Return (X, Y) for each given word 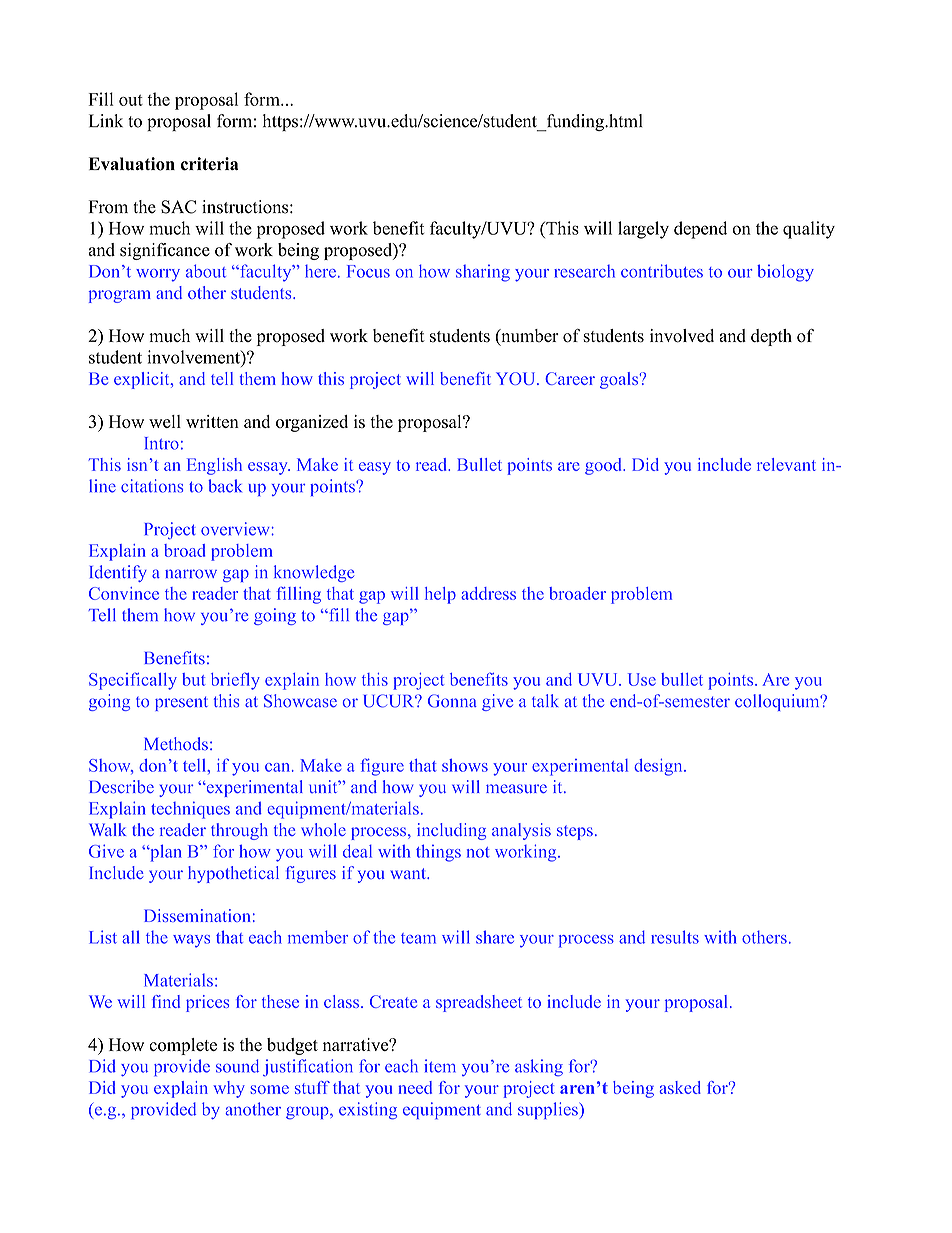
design (659, 767)
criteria (210, 164)
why (229, 1089)
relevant (786, 464)
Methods (176, 744)
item (440, 1066)
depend (700, 230)
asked (680, 1087)
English (214, 466)
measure (516, 788)
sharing (483, 273)
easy (375, 468)
